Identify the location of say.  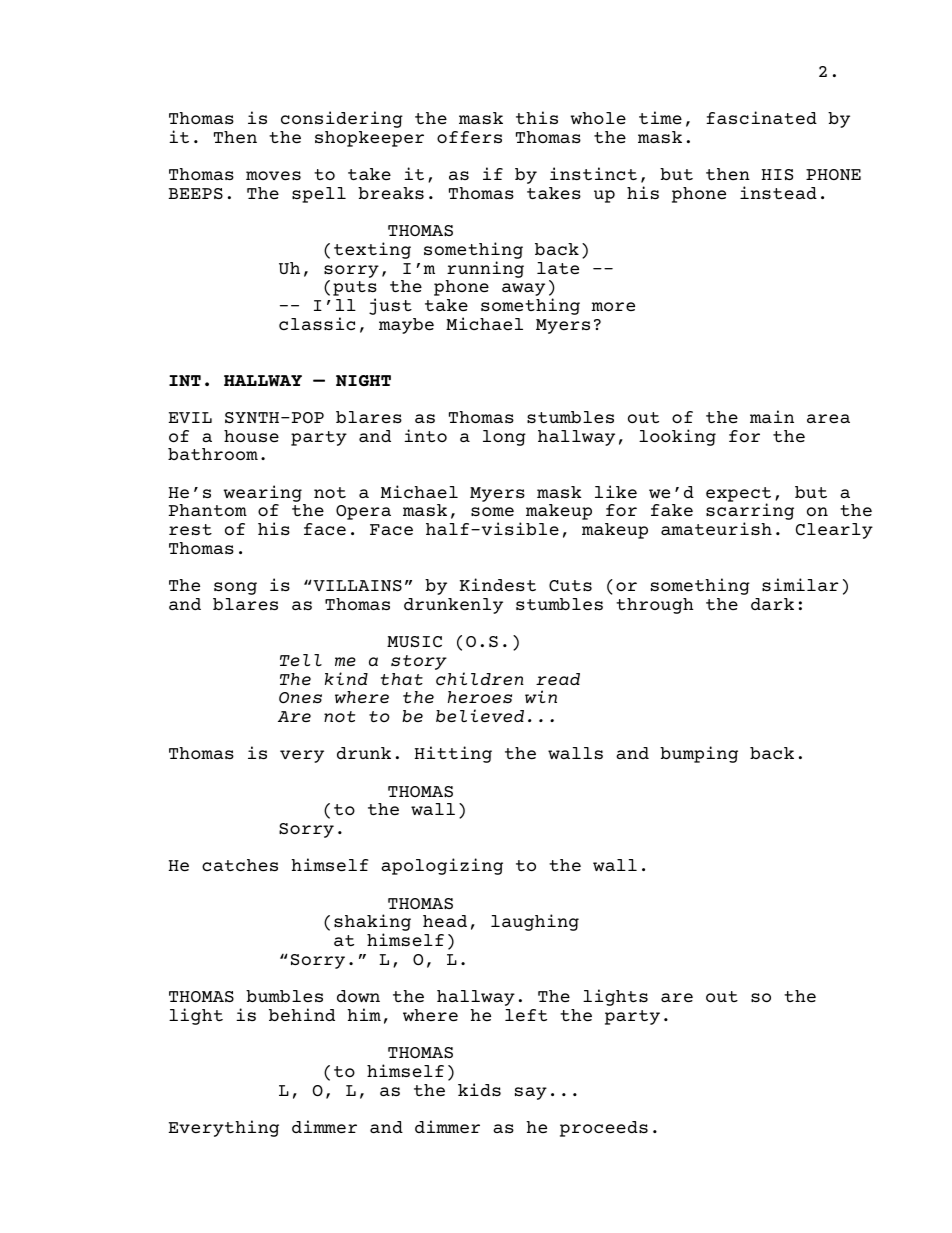
(531, 1093).
